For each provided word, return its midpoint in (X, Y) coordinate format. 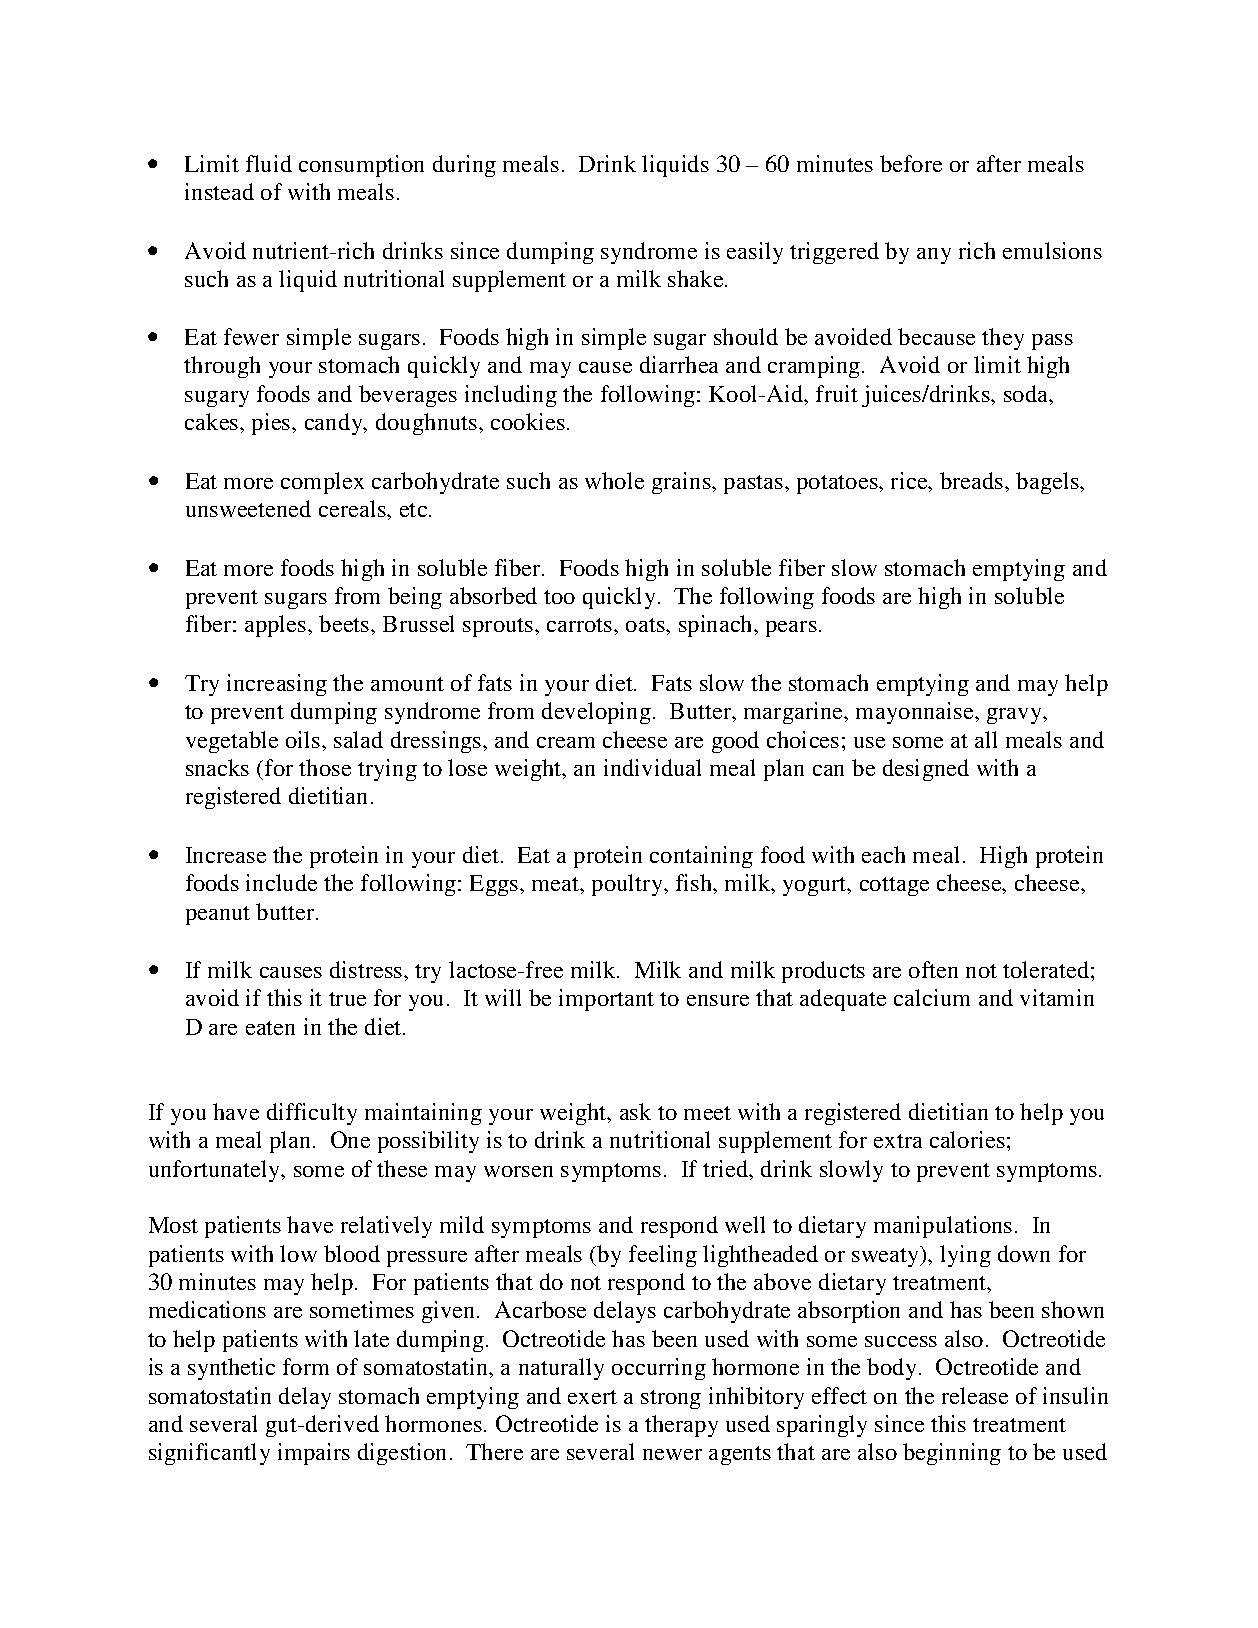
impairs (314, 1454)
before (911, 163)
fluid (269, 163)
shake (697, 278)
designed (926, 770)
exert (592, 1397)
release (975, 1395)
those (325, 767)
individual (652, 767)
